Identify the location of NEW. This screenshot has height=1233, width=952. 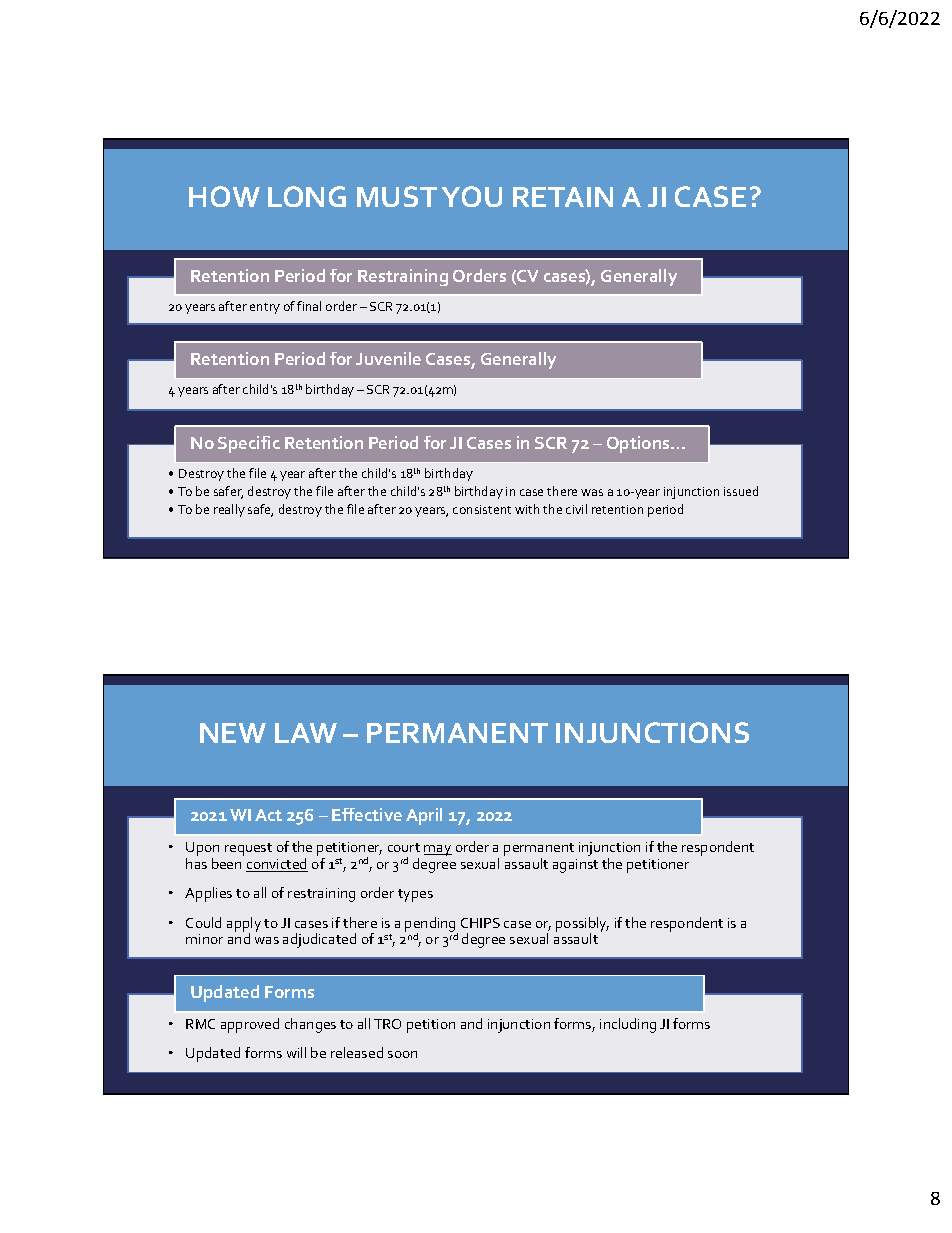
(233, 733).
